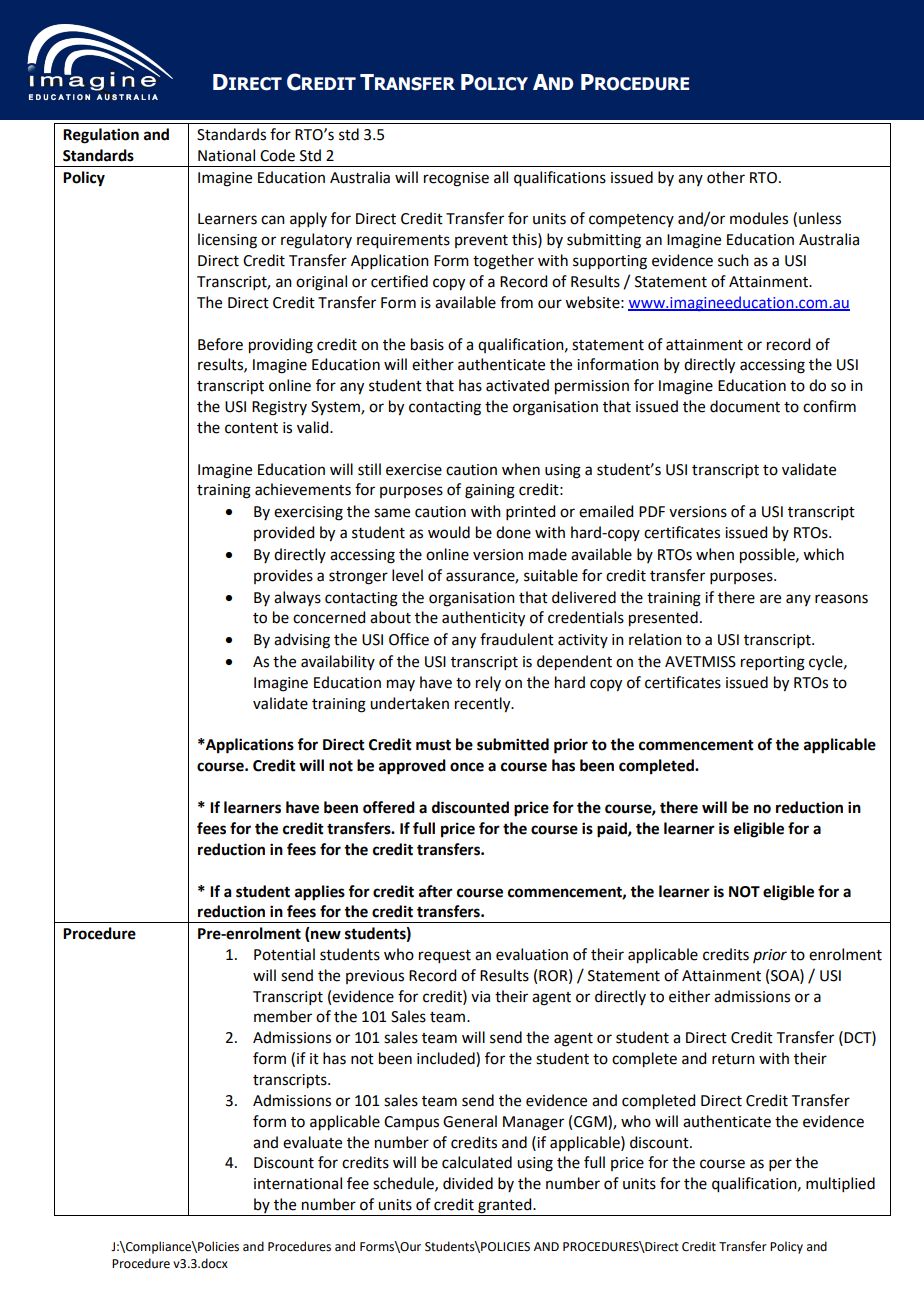 The image size is (924, 1308). I want to click on Before, so click(220, 344).
